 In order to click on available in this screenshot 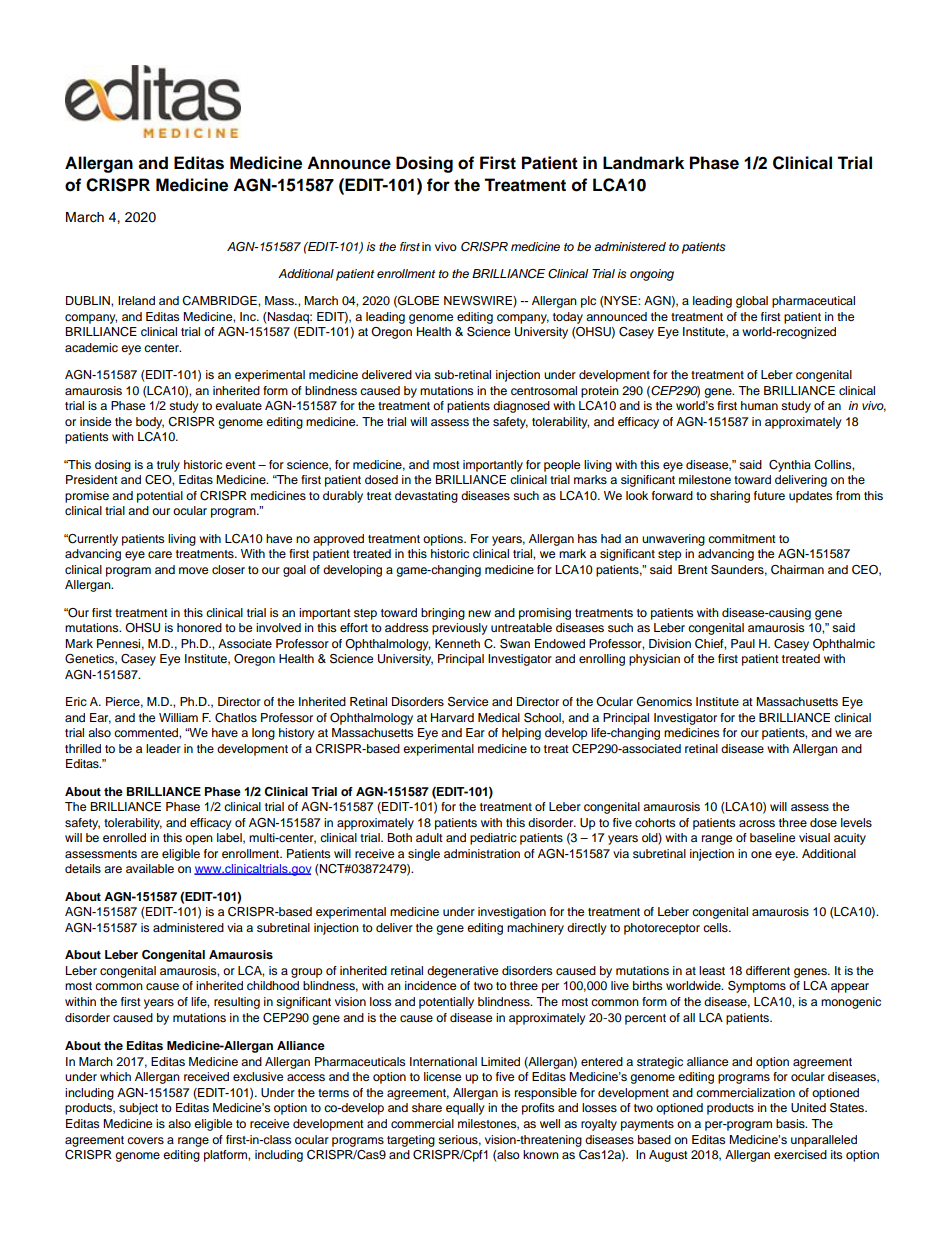, I will do `click(150, 868)`.
